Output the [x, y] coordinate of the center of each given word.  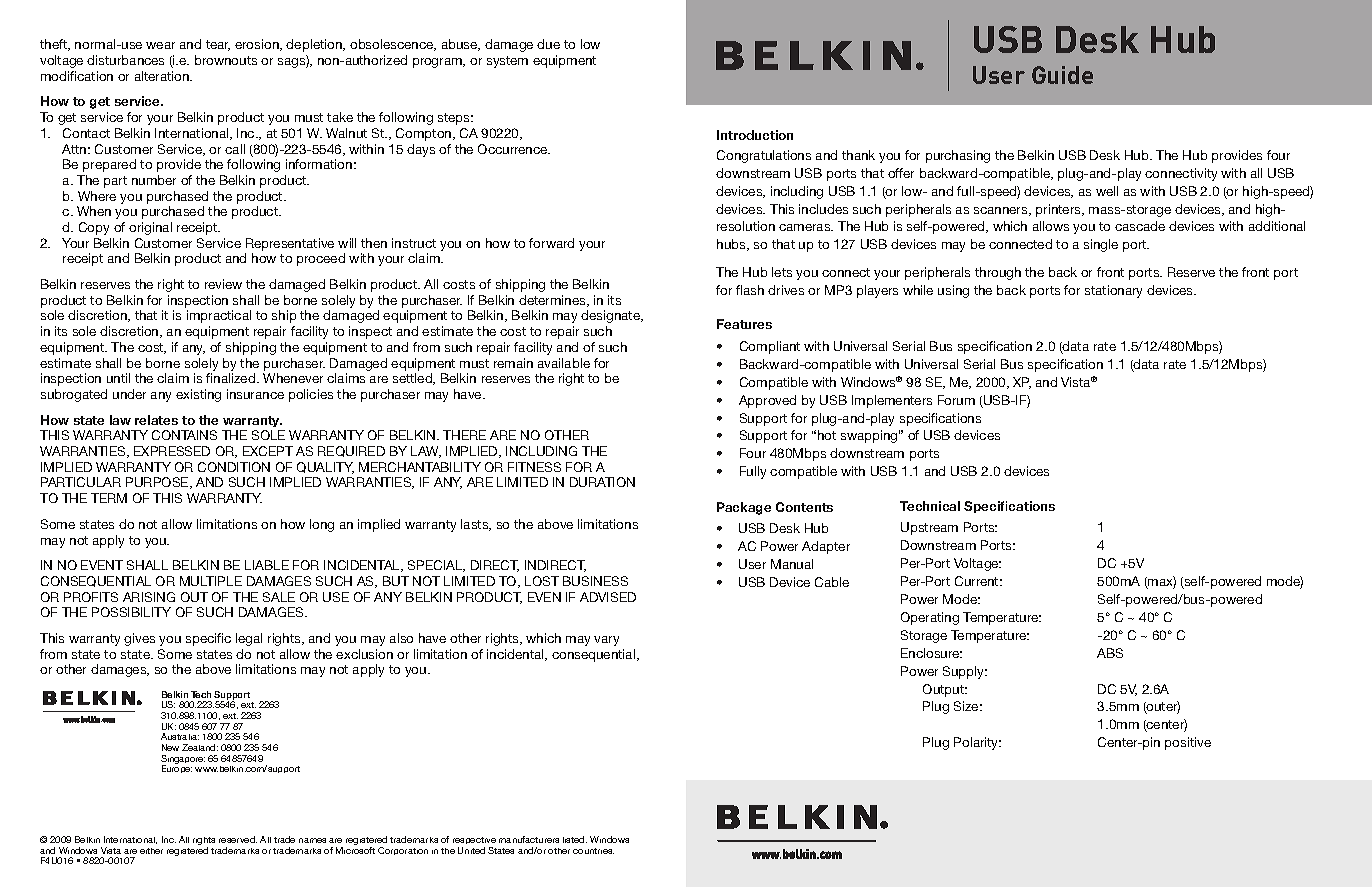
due [548, 44]
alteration [163, 76]
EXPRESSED [172, 451]
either [151, 851]
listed [575, 839]
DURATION [602, 482]
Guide [1062, 75]
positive [1188, 743]
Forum [956, 400]
